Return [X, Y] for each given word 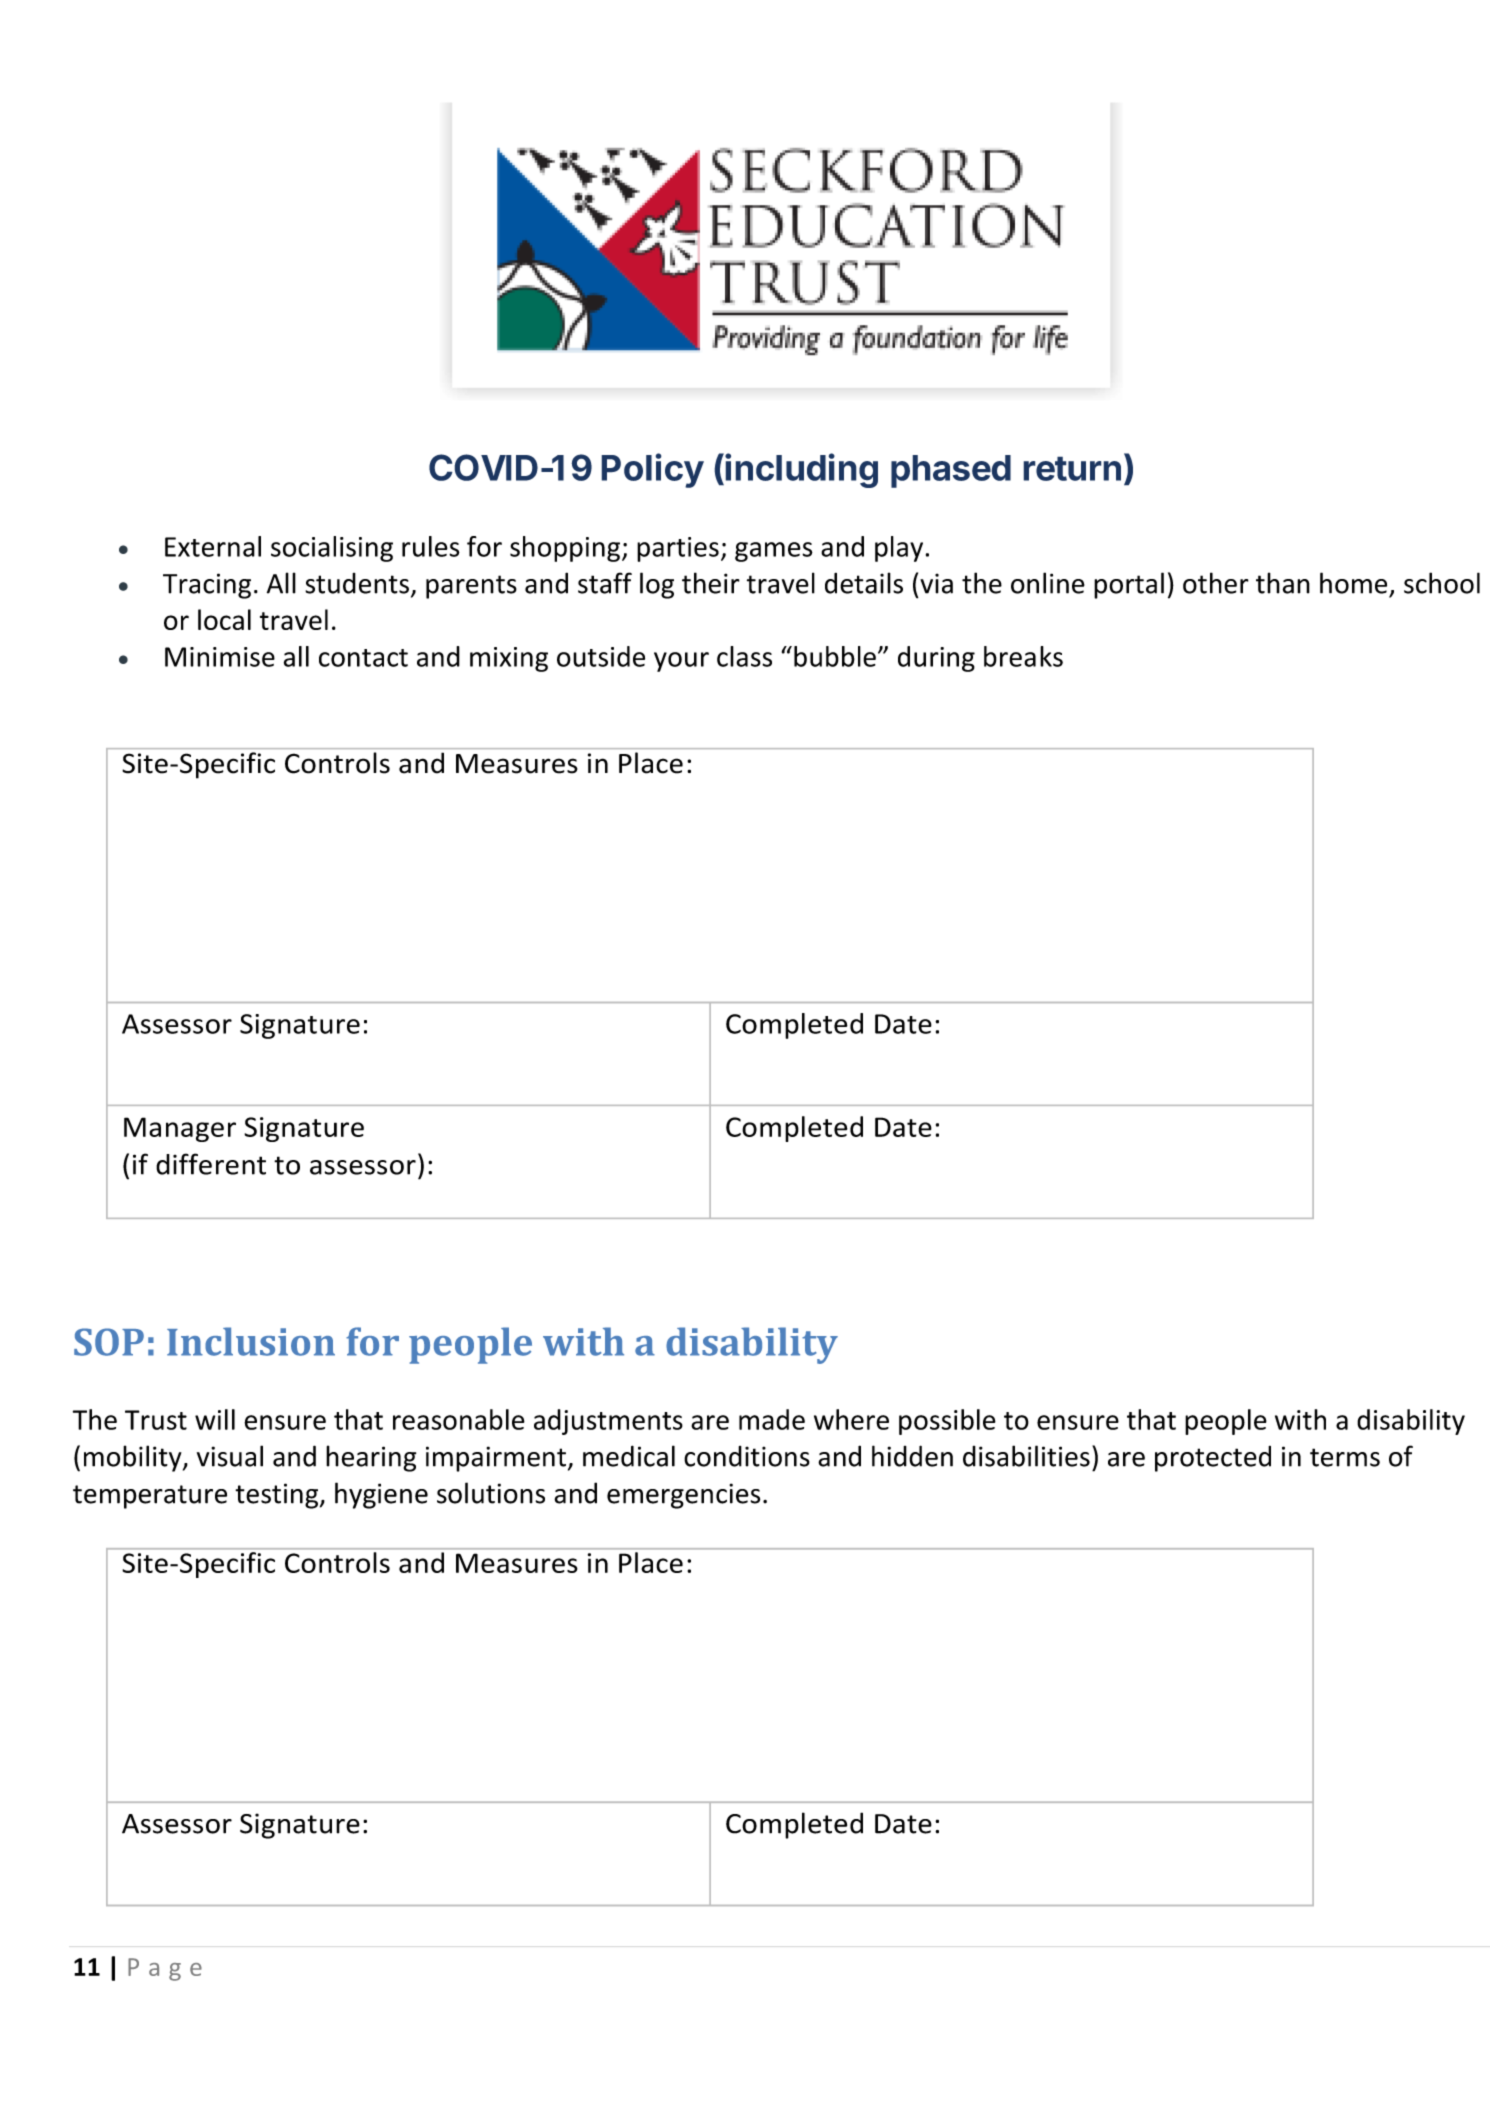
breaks [1023, 656]
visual [230, 1456]
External [213, 546]
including [801, 470]
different [211, 1164]
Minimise [220, 657]
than [1283, 583]
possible [947, 1422]
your [681, 662]
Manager [180, 1129]
